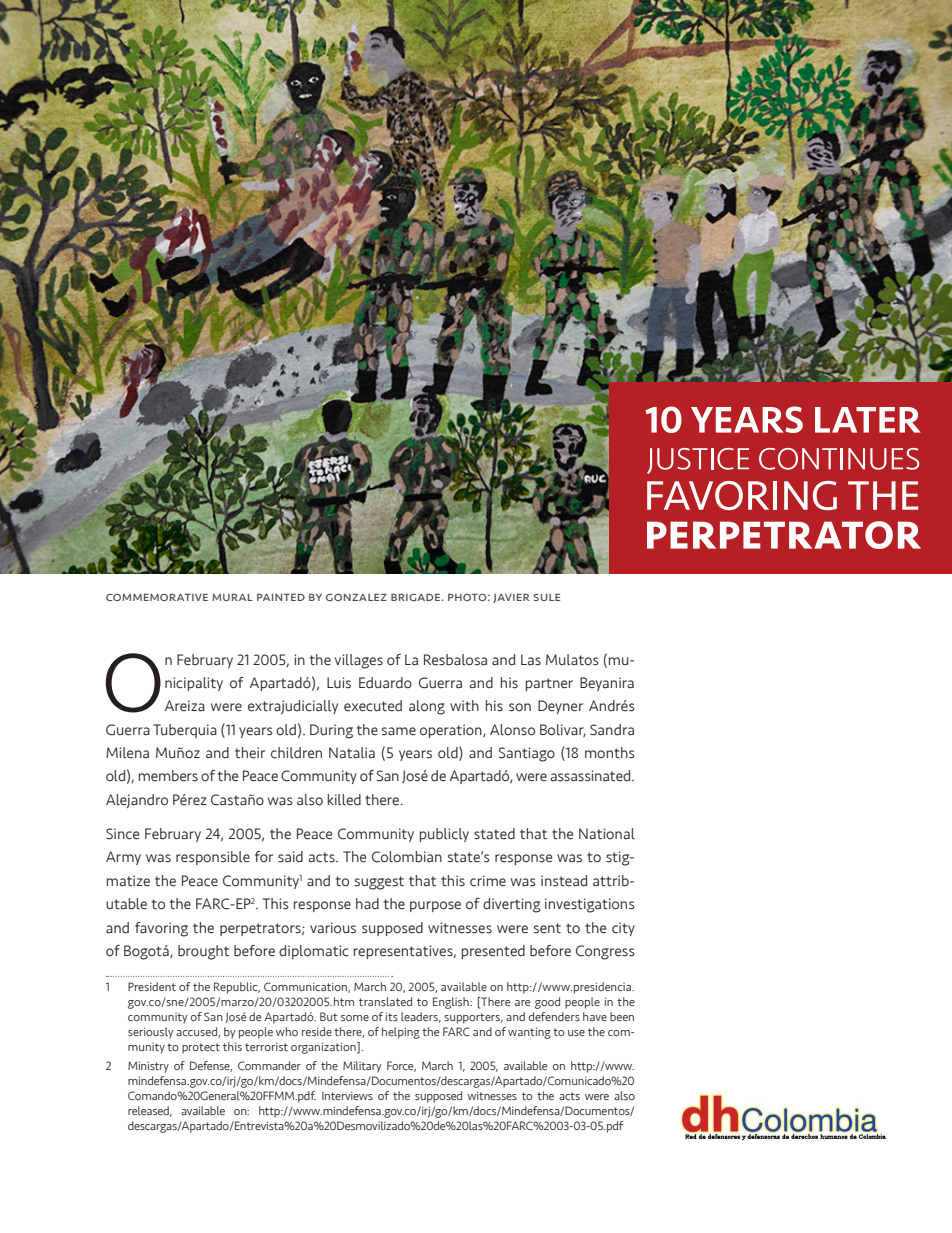  I want to click on responsible, so click(213, 858).
